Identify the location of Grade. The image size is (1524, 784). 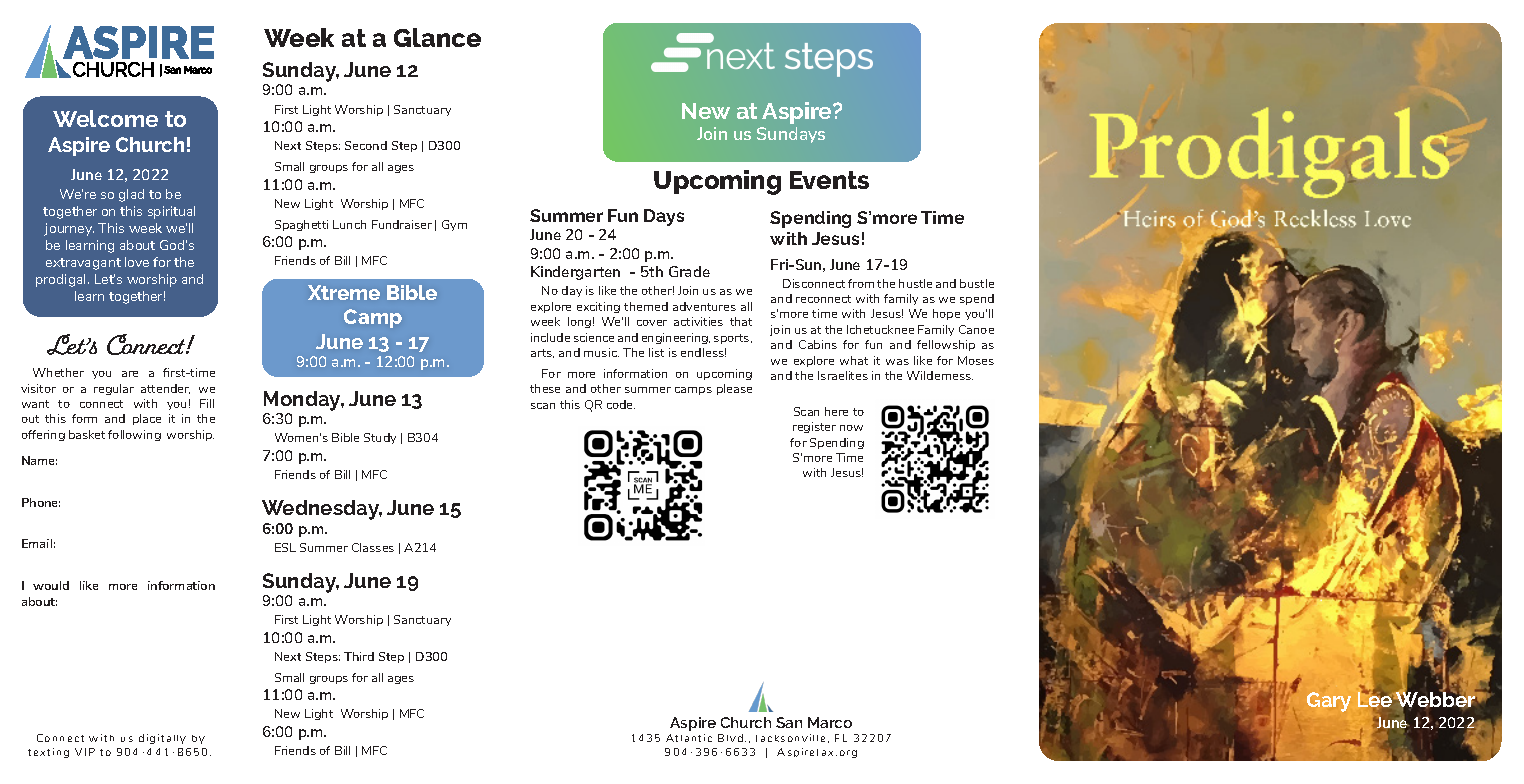
(689, 271).
